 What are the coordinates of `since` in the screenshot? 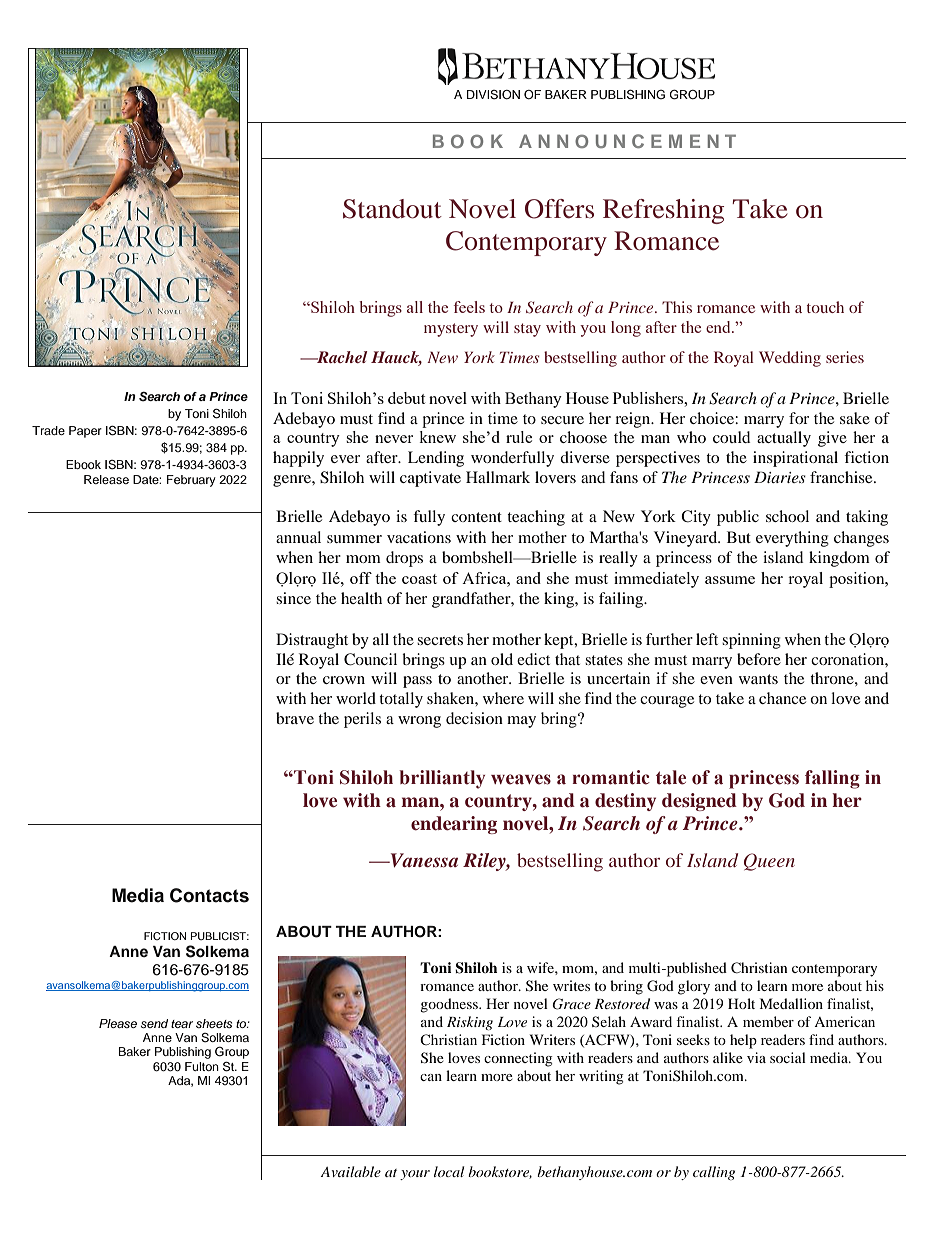 It's located at (293, 598).
